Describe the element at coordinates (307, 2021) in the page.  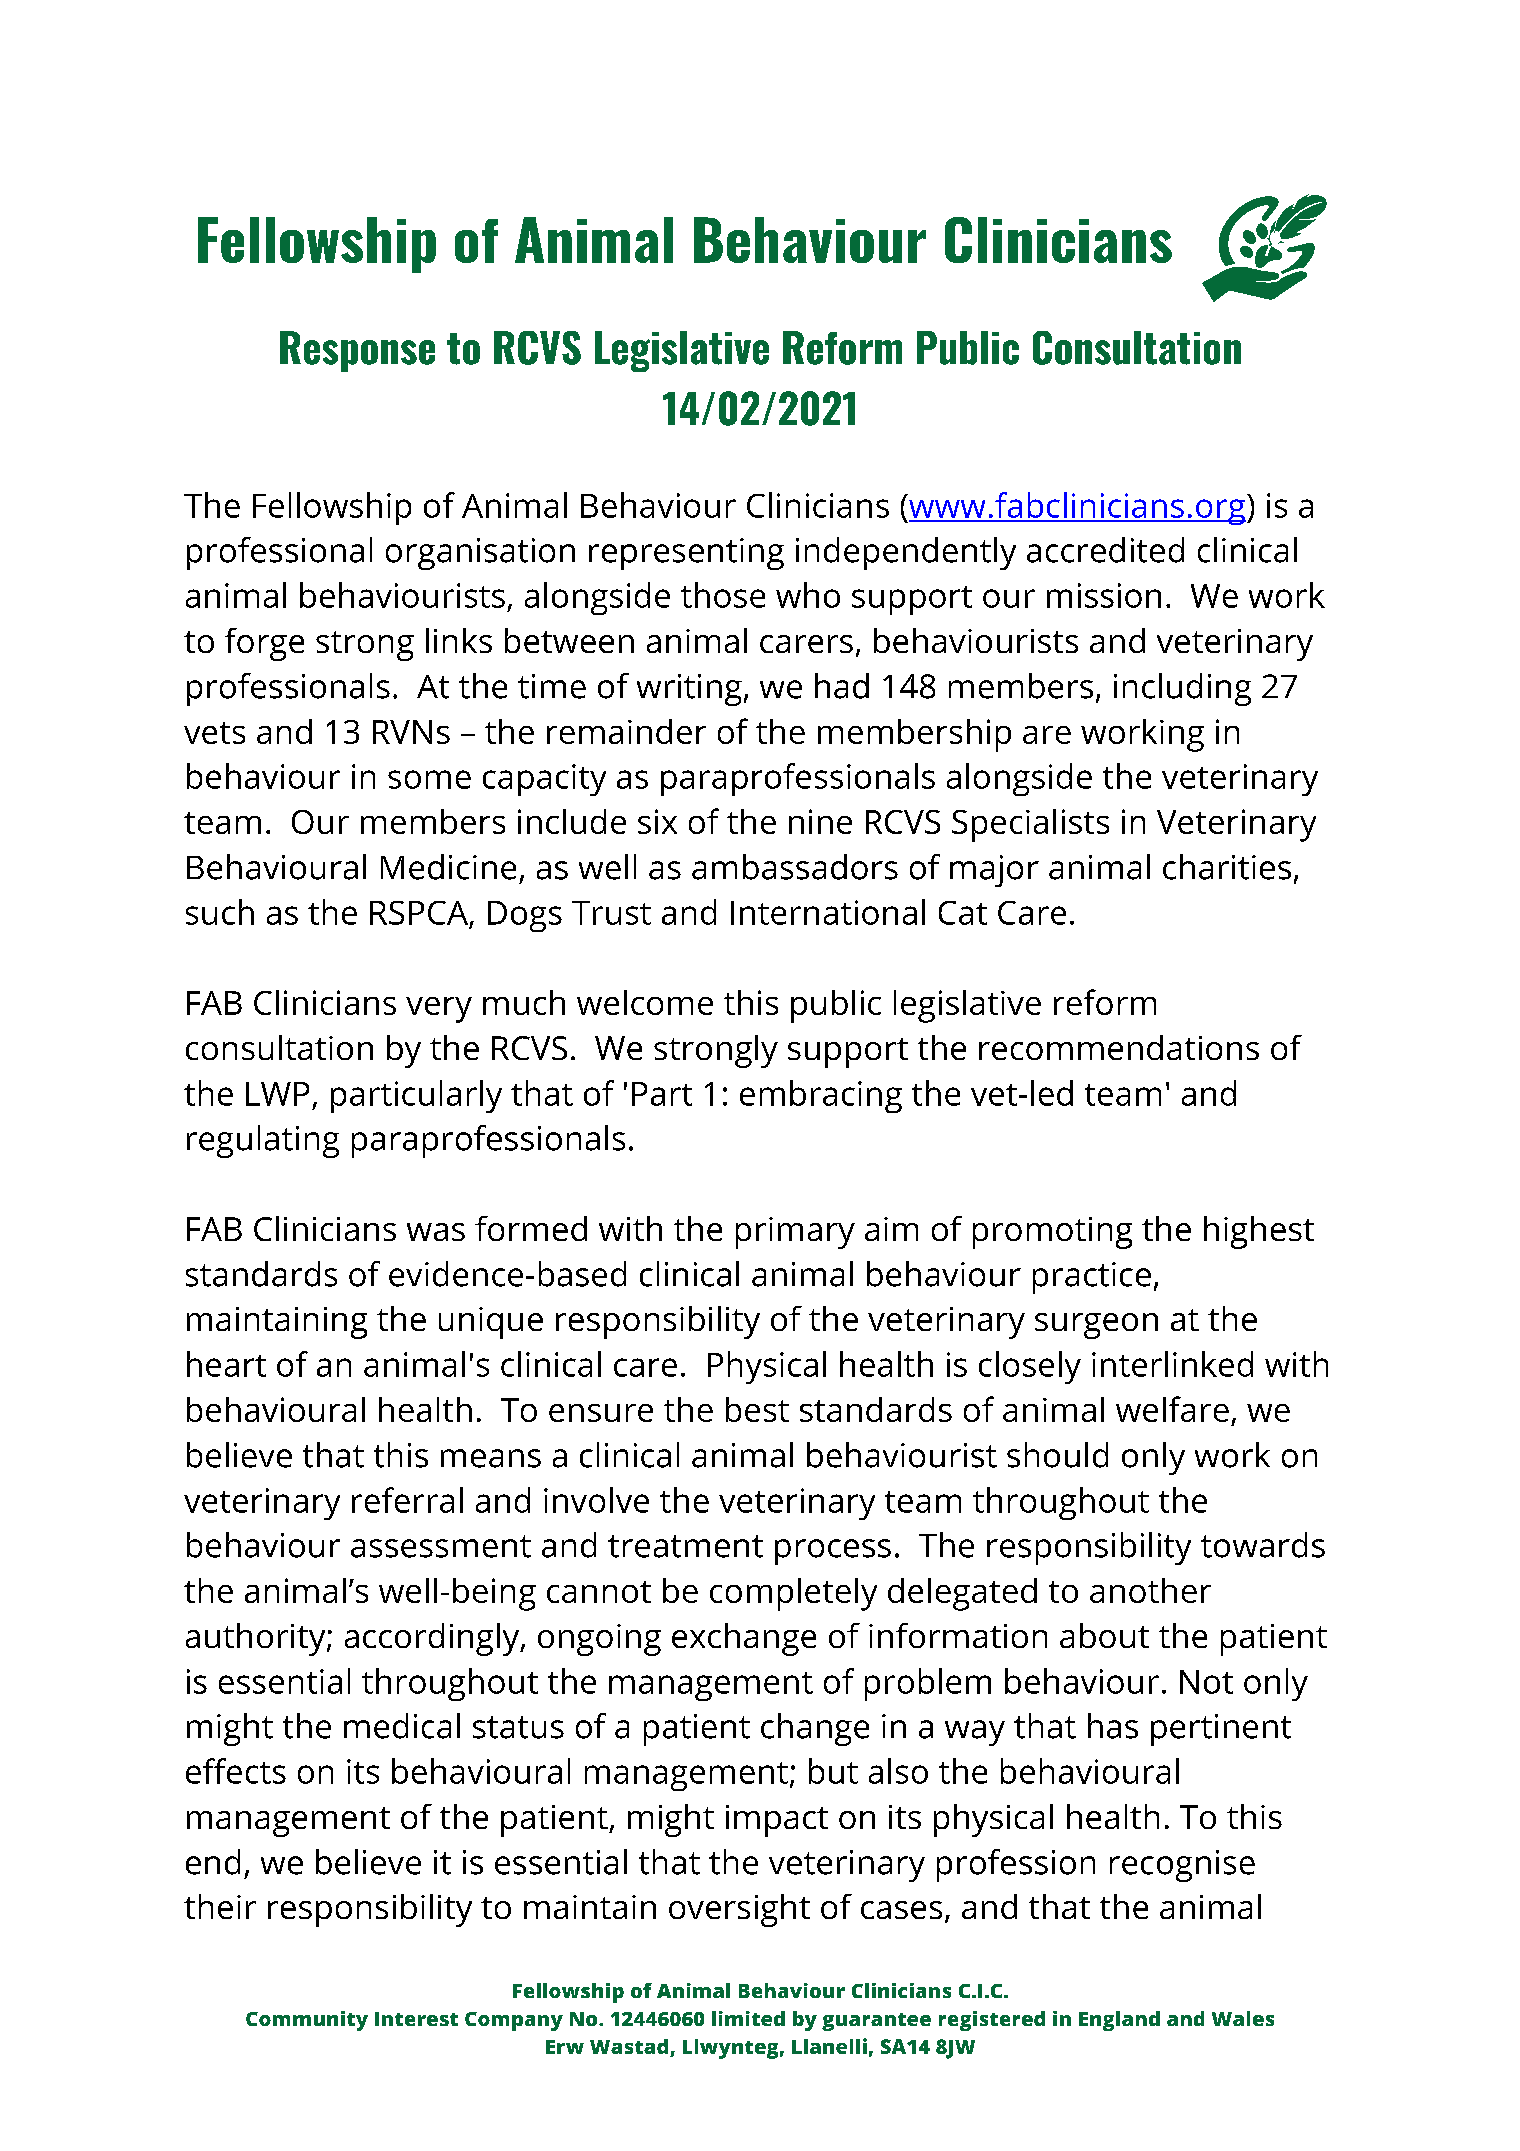
I see `Community` at that location.
